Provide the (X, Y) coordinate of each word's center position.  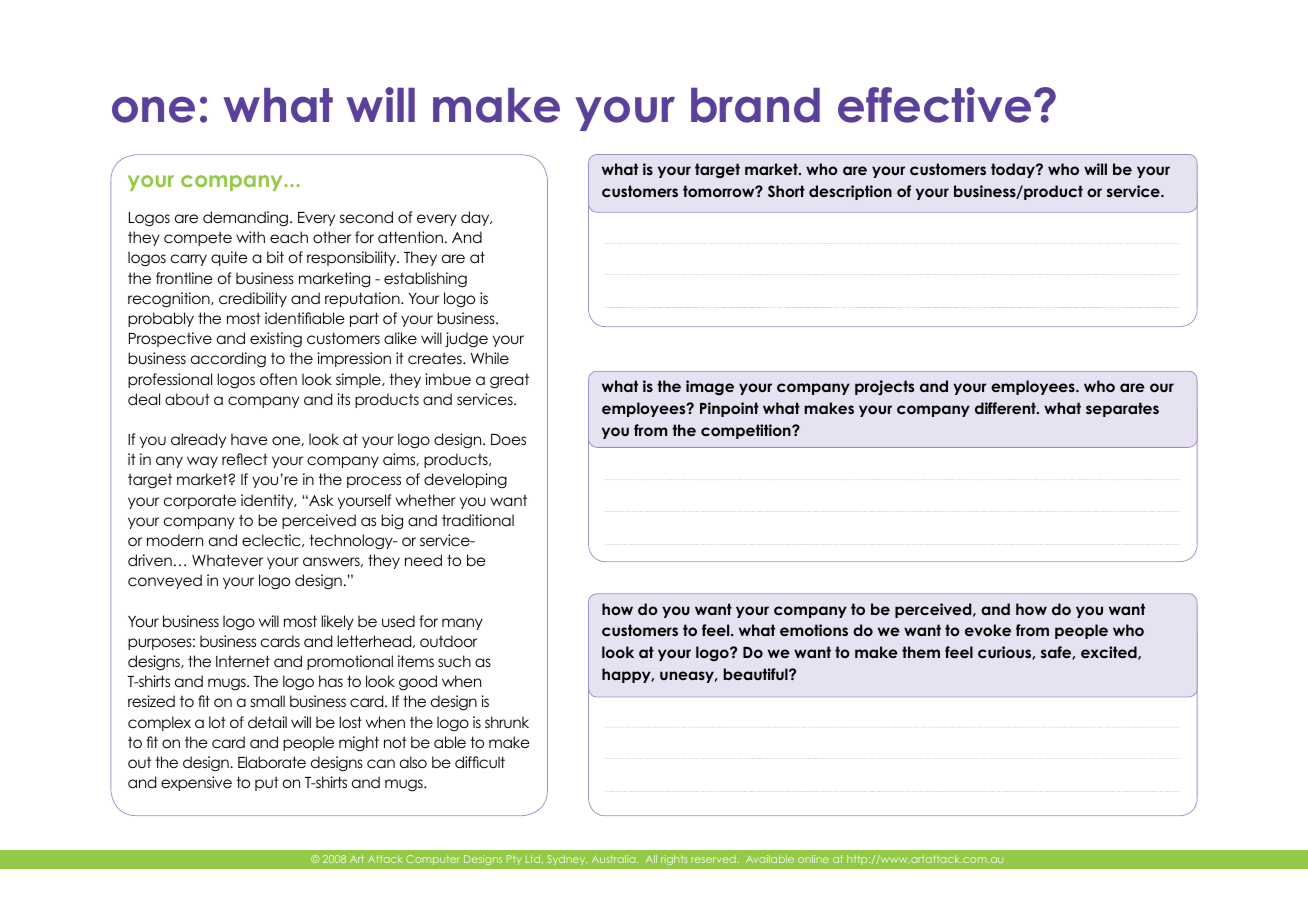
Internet (243, 661)
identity (268, 501)
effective (934, 105)
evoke (988, 630)
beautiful (757, 674)
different (1006, 408)
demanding (247, 219)
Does (508, 439)
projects (884, 387)
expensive (196, 783)
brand (755, 105)
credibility (253, 299)
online (813, 859)
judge (466, 340)
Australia (615, 859)
